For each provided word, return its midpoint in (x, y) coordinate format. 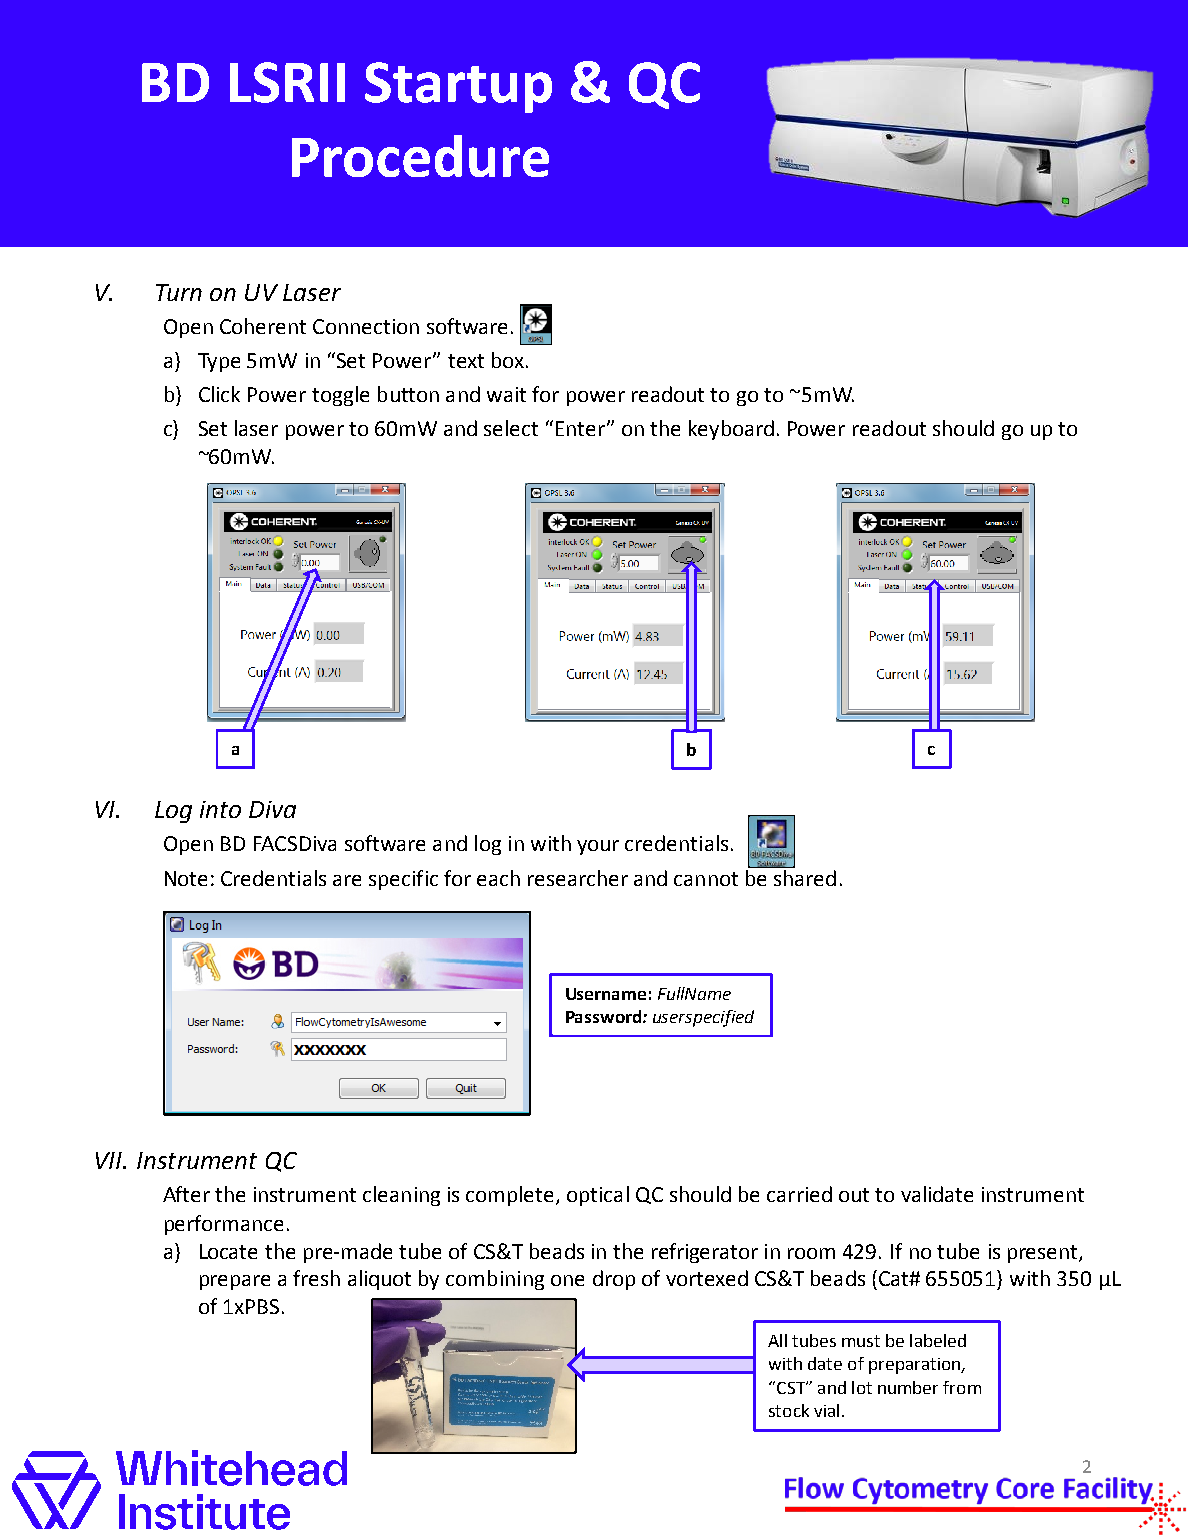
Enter (580, 428)
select (511, 428)
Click (219, 394)
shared (804, 876)
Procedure (420, 156)
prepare (235, 1282)
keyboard (731, 430)
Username (606, 994)
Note (186, 878)
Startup (458, 87)
